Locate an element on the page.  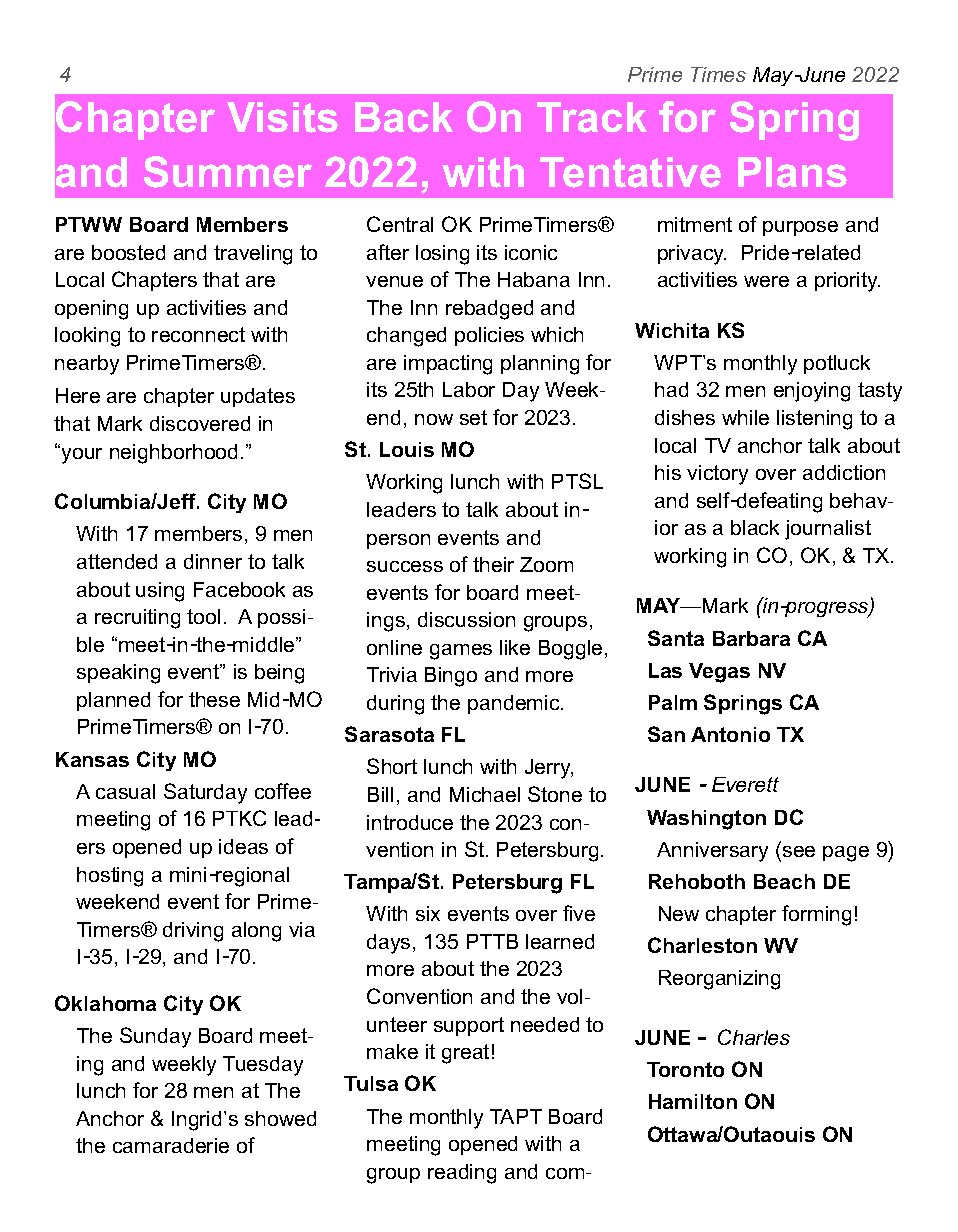
Barbara is located at coordinates (751, 638).
